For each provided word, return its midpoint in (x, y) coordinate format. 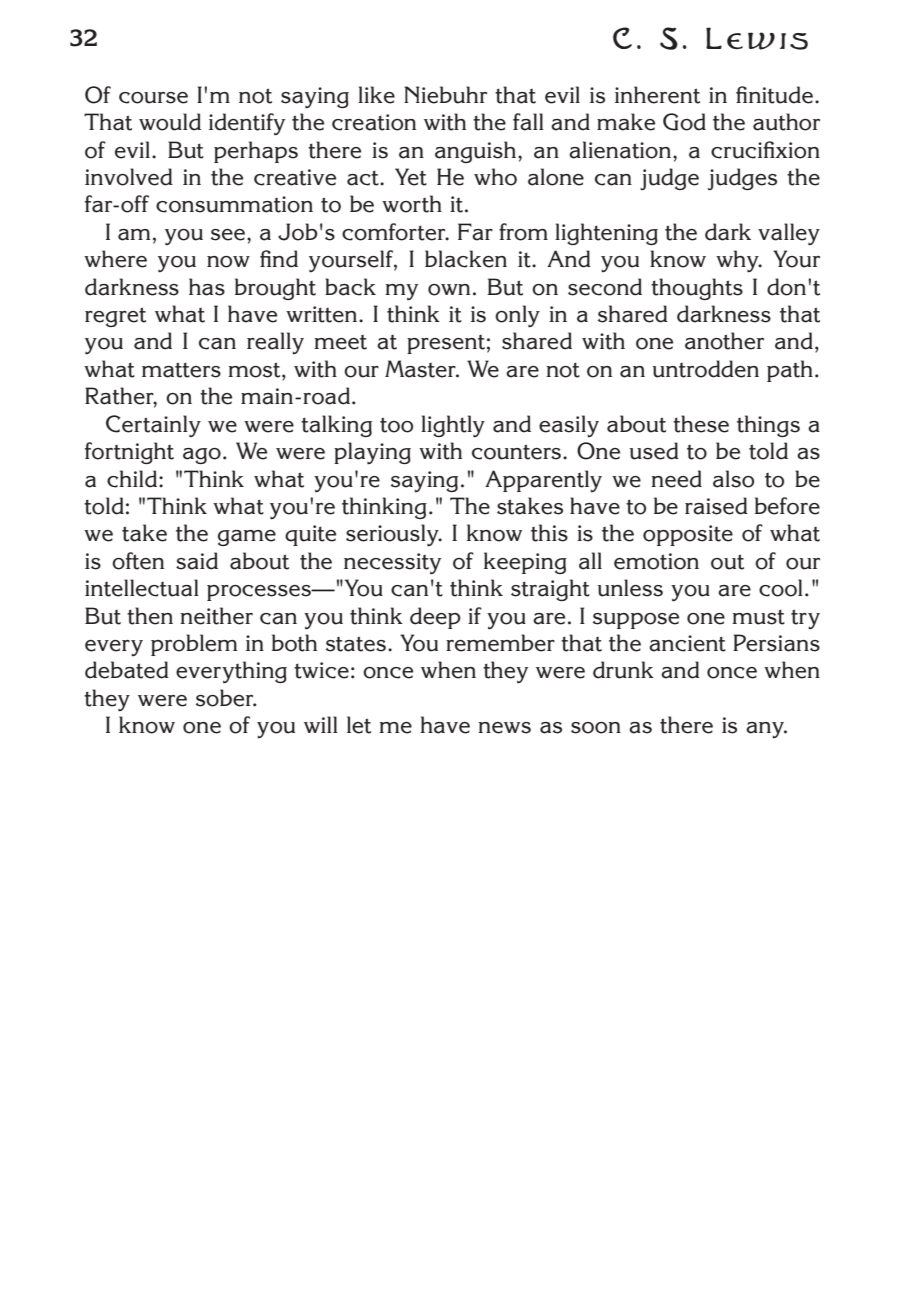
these (701, 424)
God (684, 122)
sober (226, 698)
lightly (453, 426)
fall (528, 122)
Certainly (153, 426)
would (170, 122)
